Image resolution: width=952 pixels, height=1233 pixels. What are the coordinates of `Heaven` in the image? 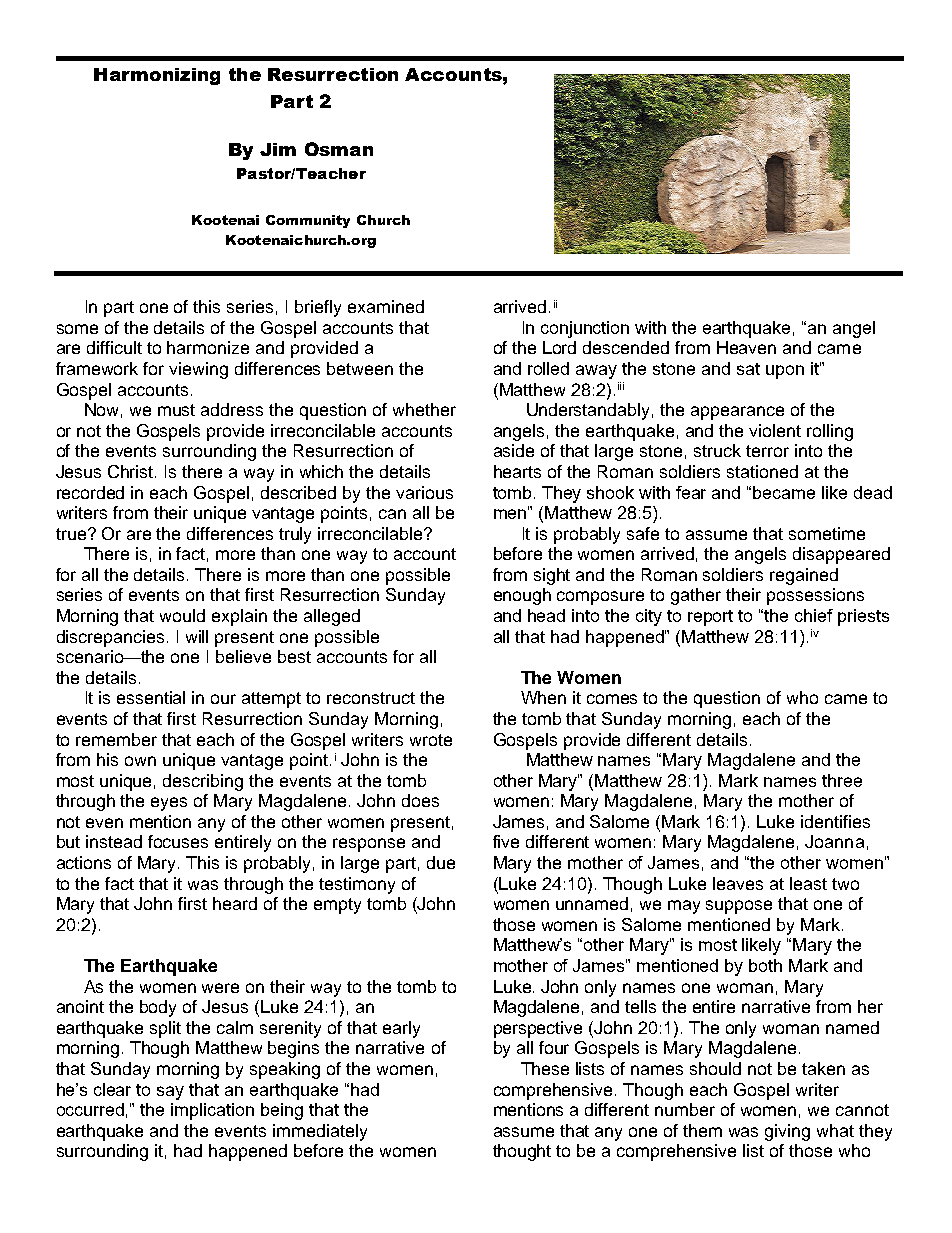 It's located at (746, 347).
